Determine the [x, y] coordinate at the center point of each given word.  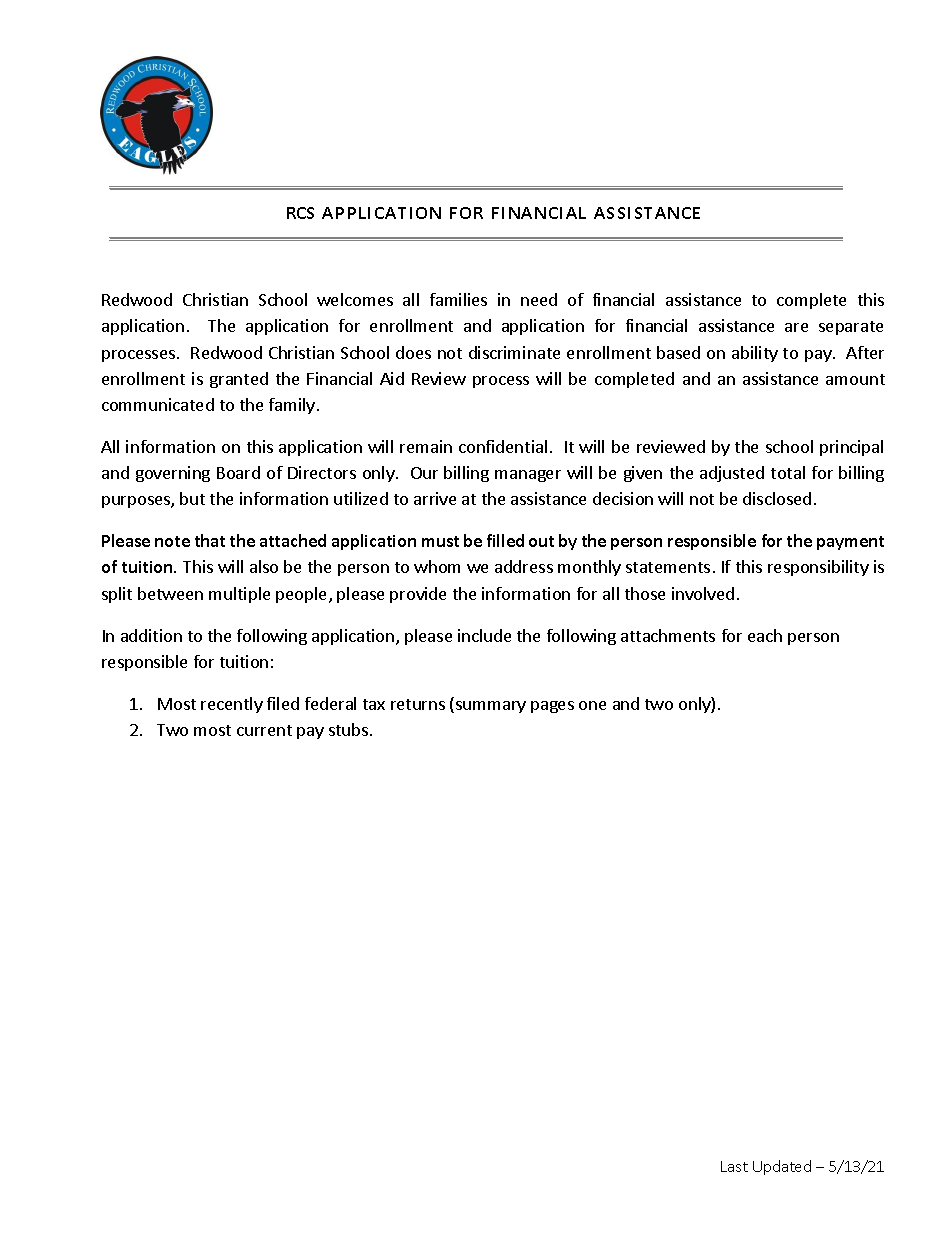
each [765, 635]
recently [232, 705]
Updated [782, 1167]
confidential [503, 446]
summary [491, 707]
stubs [348, 729]
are [796, 327]
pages [552, 707]
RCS [300, 213]
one [592, 705]
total [788, 472]
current [264, 730]
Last [734, 1166]
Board [238, 472]
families [458, 299]
